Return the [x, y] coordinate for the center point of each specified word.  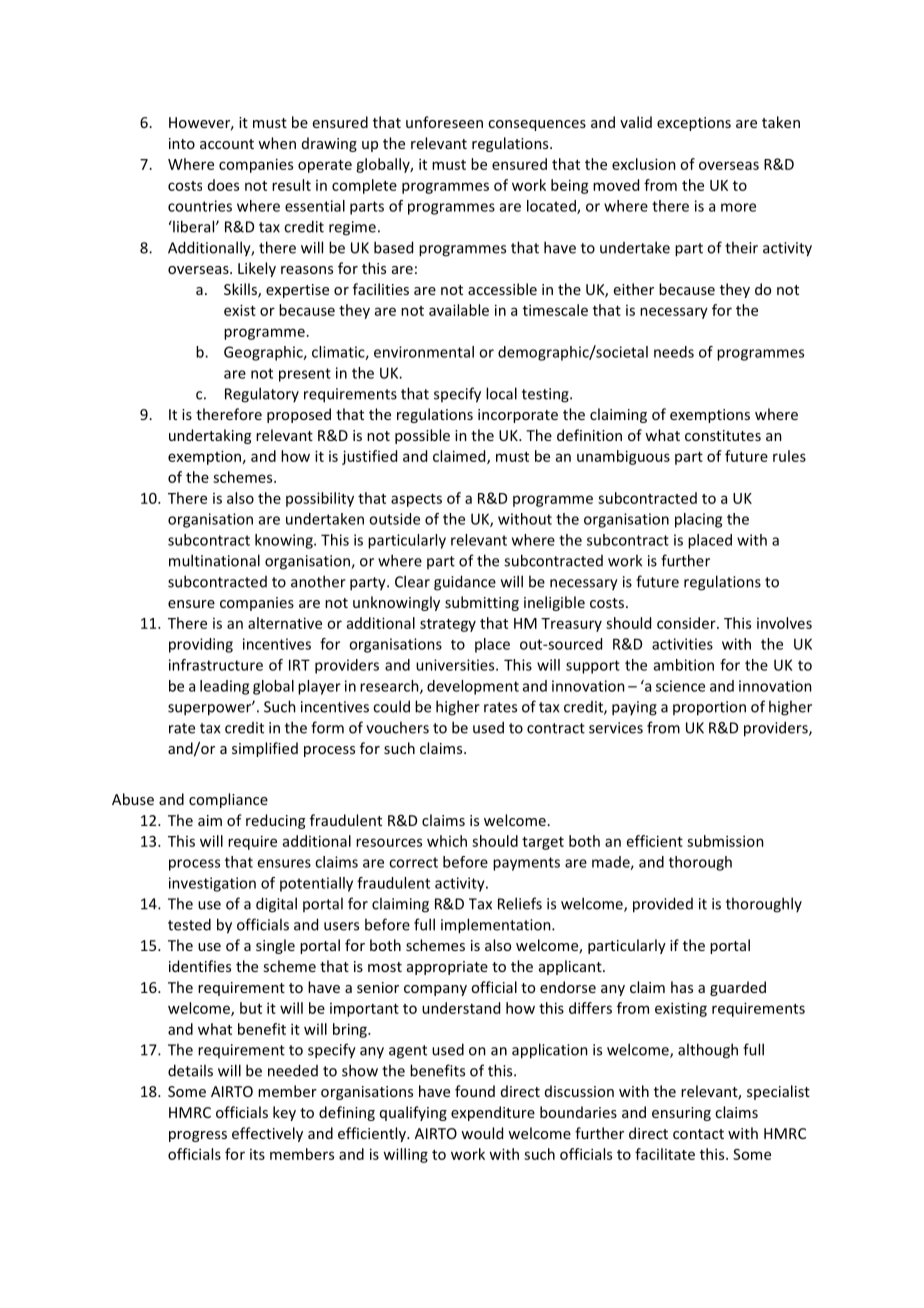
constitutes [723, 435]
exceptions [694, 124]
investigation [212, 884]
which [447, 841]
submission [725, 841]
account [227, 144]
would [482, 1133]
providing [201, 645]
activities [682, 644]
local [501, 393]
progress [198, 1136]
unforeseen [444, 122]
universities [456, 665]
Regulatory [262, 395]
